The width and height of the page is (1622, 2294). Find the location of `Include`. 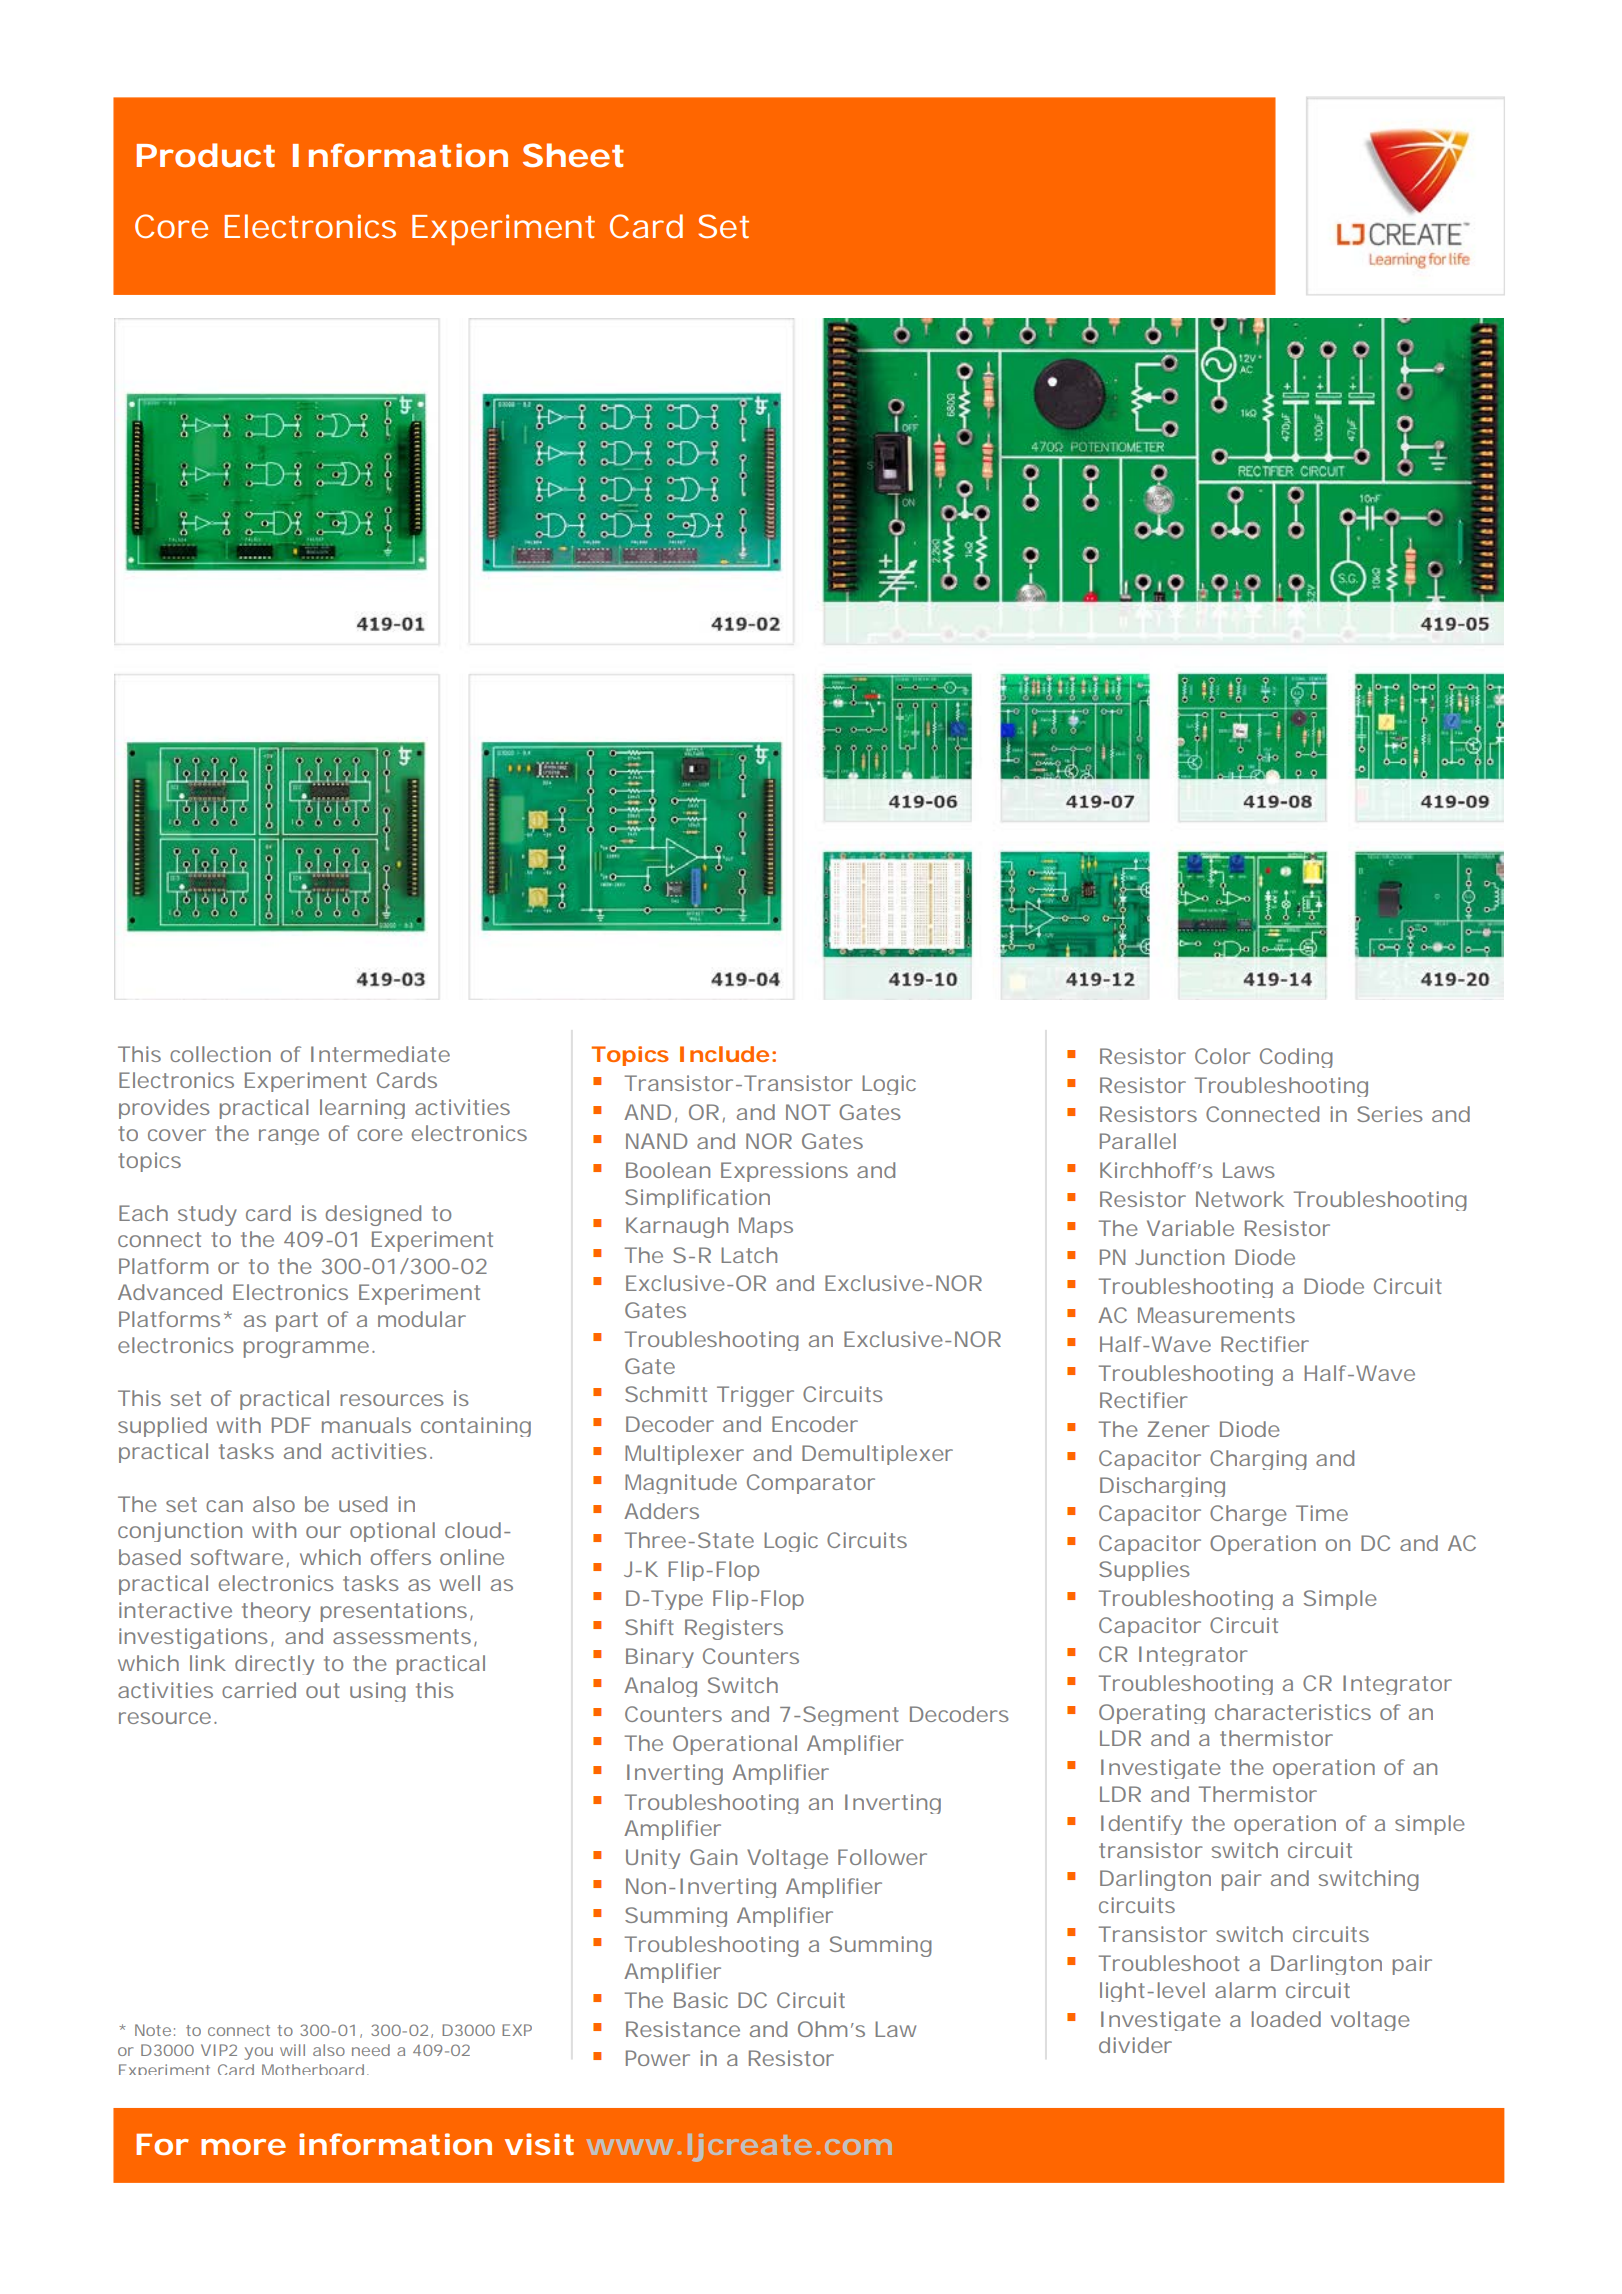

Include is located at coordinates (724, 1054).
